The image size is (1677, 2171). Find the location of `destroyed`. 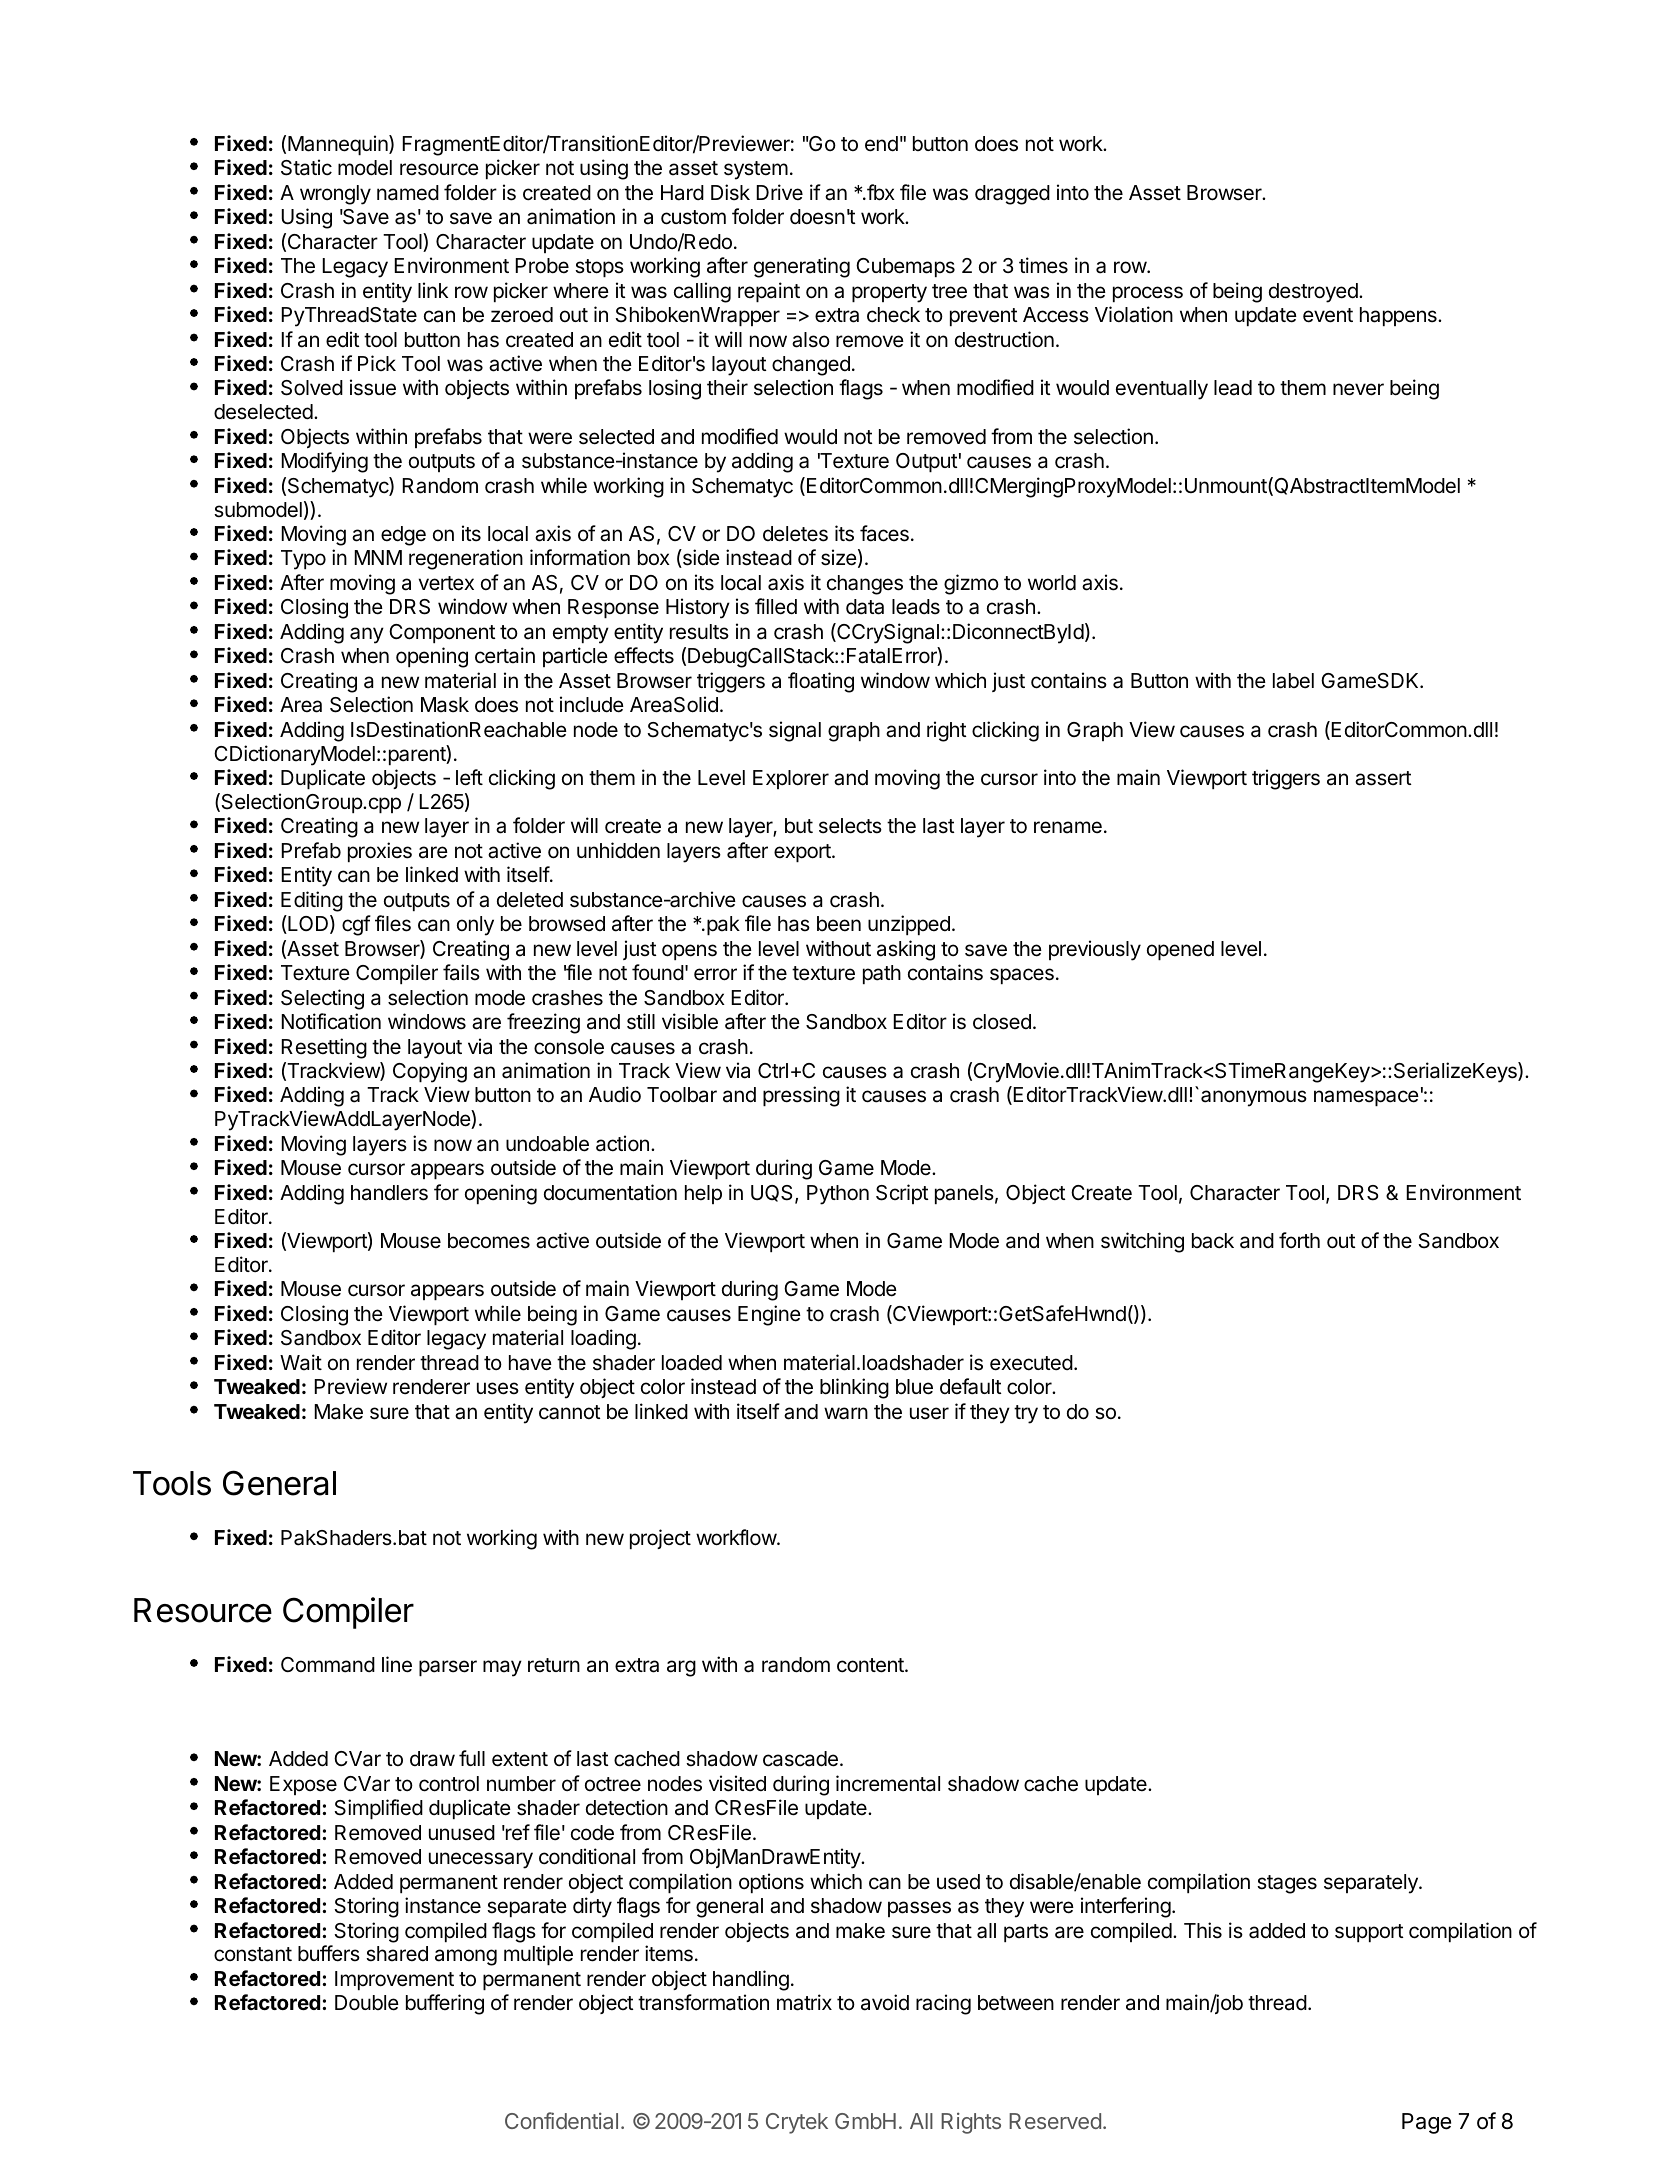

destroyed is located at coordinates (1314, 293).
